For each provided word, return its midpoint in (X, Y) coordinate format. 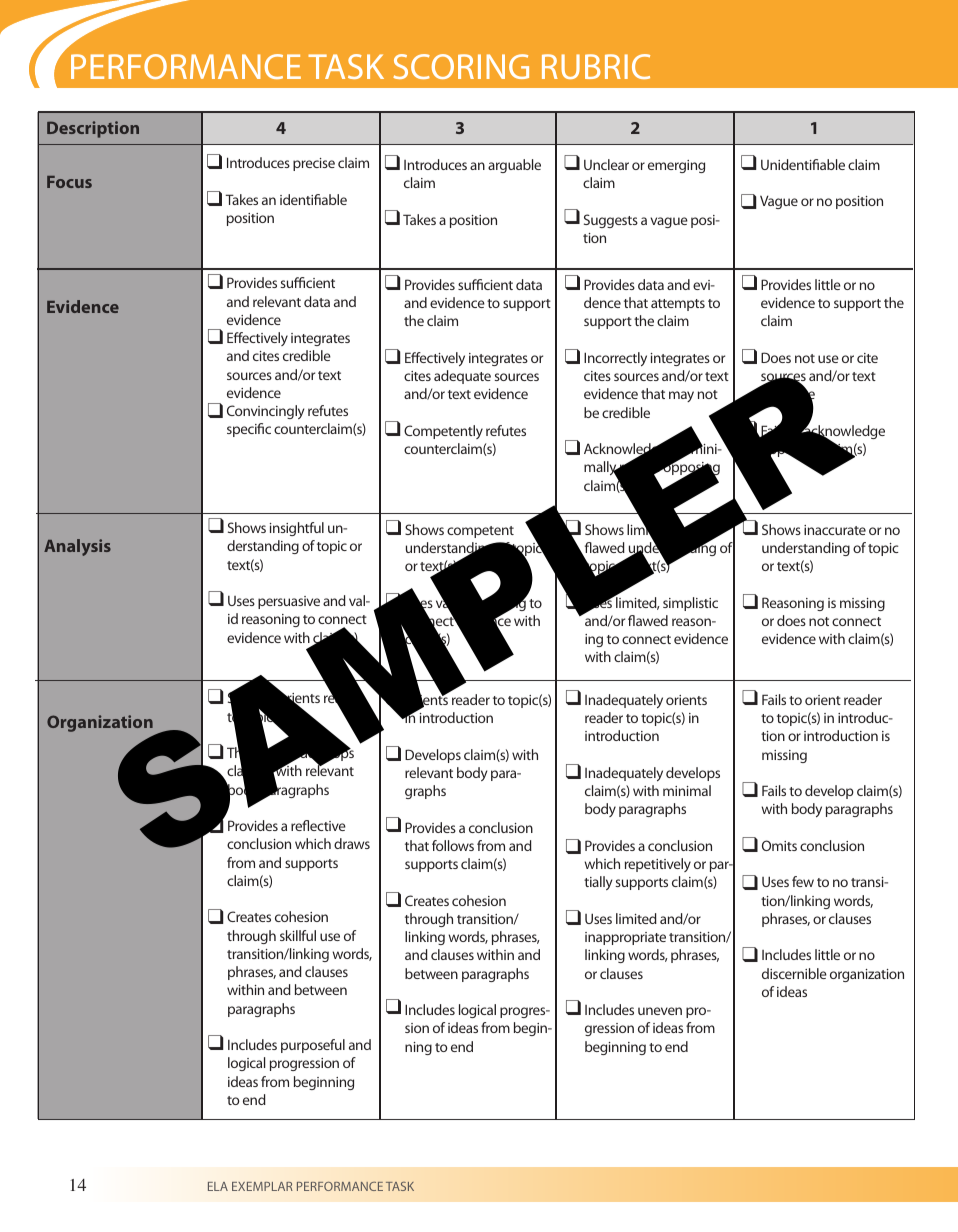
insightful (297, 529)
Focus (69, 182)
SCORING (461, 66)
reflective (318, 825)
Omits (779, 845)
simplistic (690, 604)
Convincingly (265, 412)
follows (453, 845)
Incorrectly (615, 359)
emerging (676, 166)
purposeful (313, 1046)
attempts (678, 305)
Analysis (77, 547)
